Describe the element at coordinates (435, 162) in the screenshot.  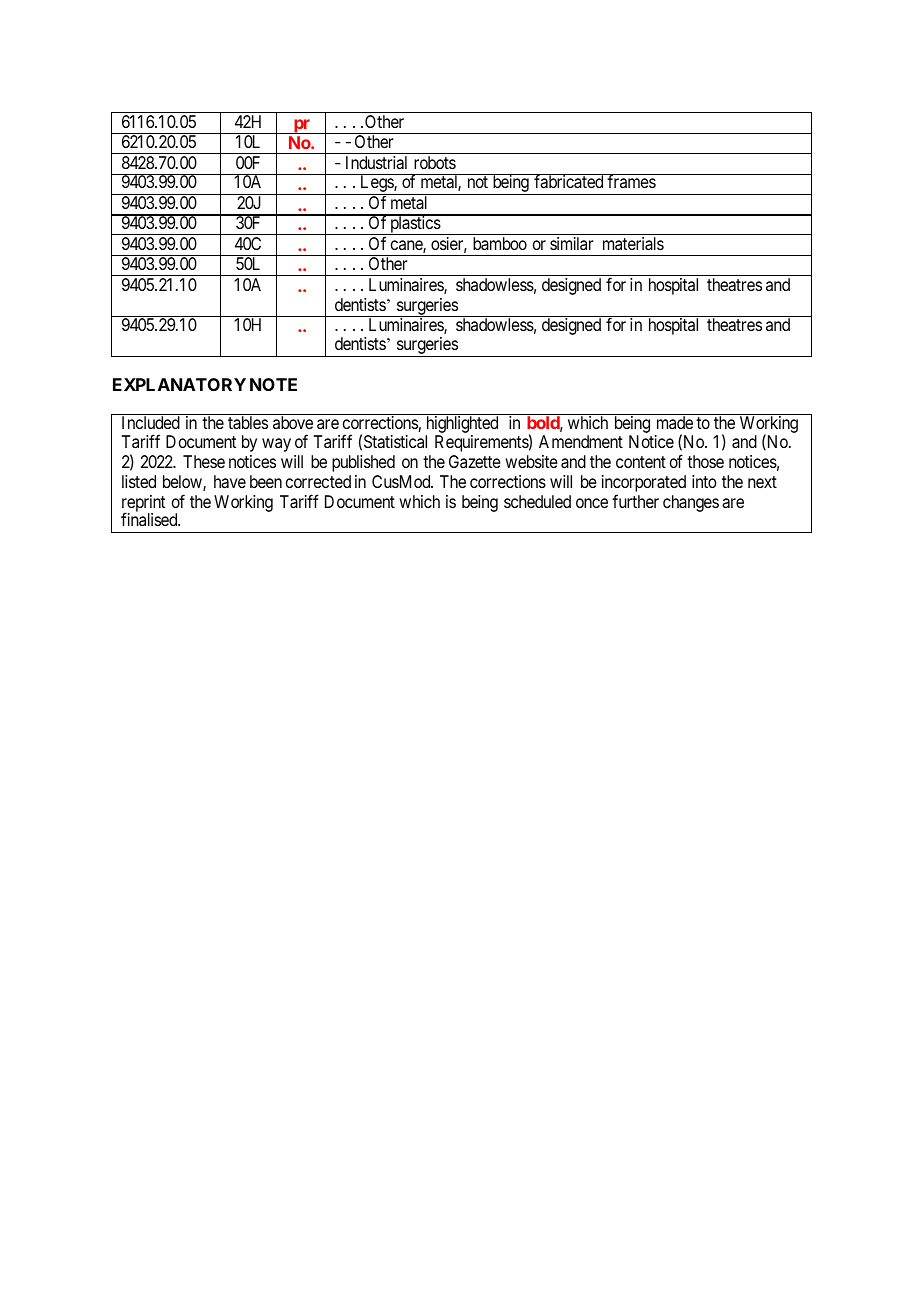
I see `robots` at that location.
